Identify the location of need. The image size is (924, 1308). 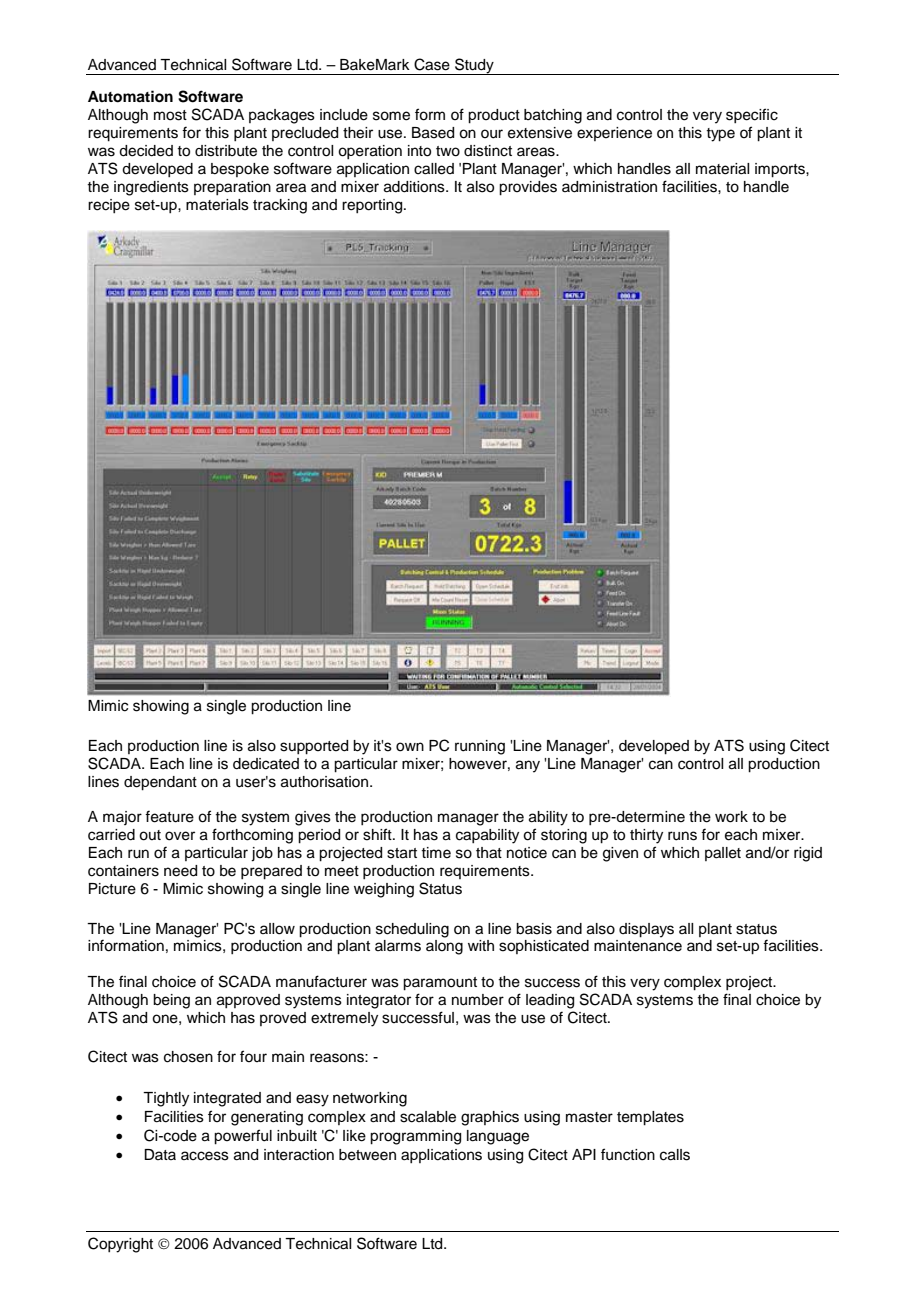
(180, 871).
